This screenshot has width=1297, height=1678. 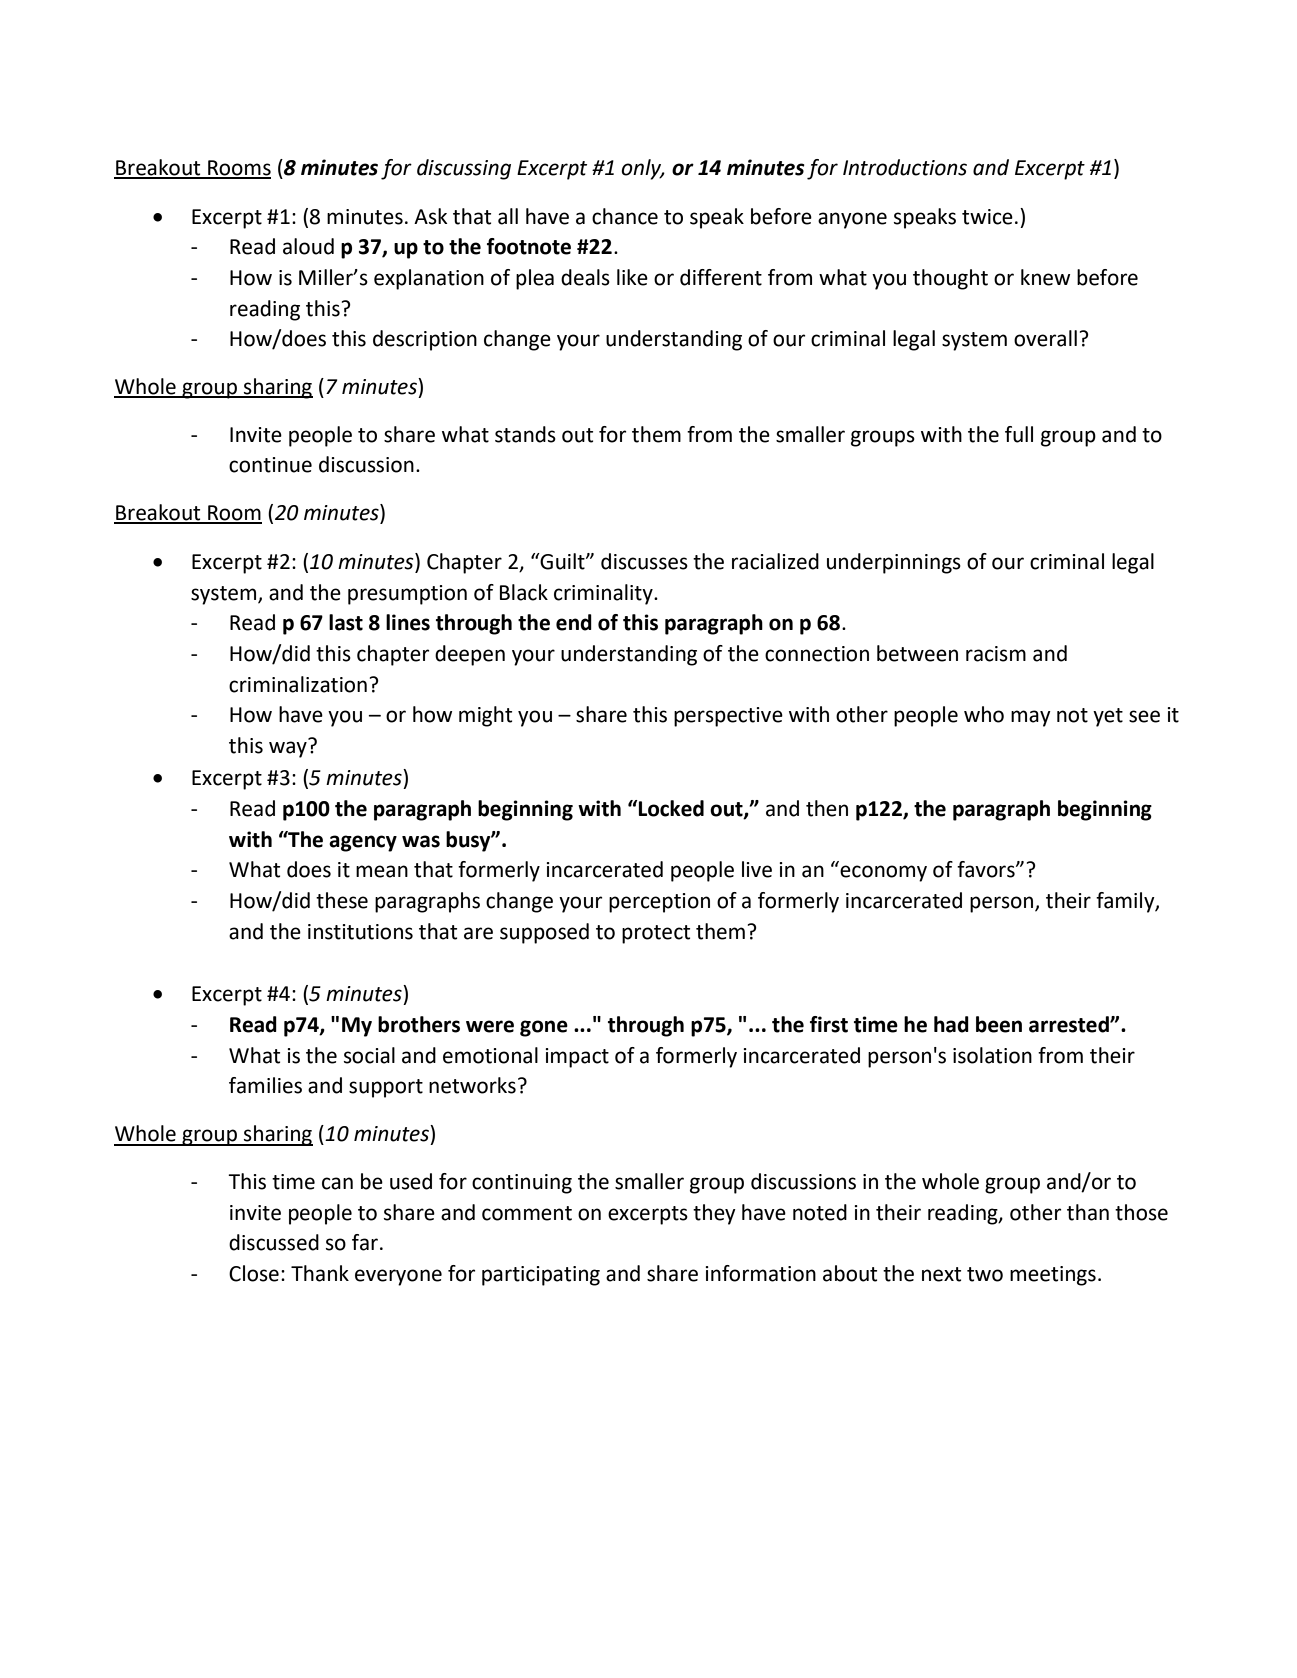 What do you see at coordinates (1053, 1276) in the screenshot?
I see `meetings` at bounding box center [1053, 1276].
